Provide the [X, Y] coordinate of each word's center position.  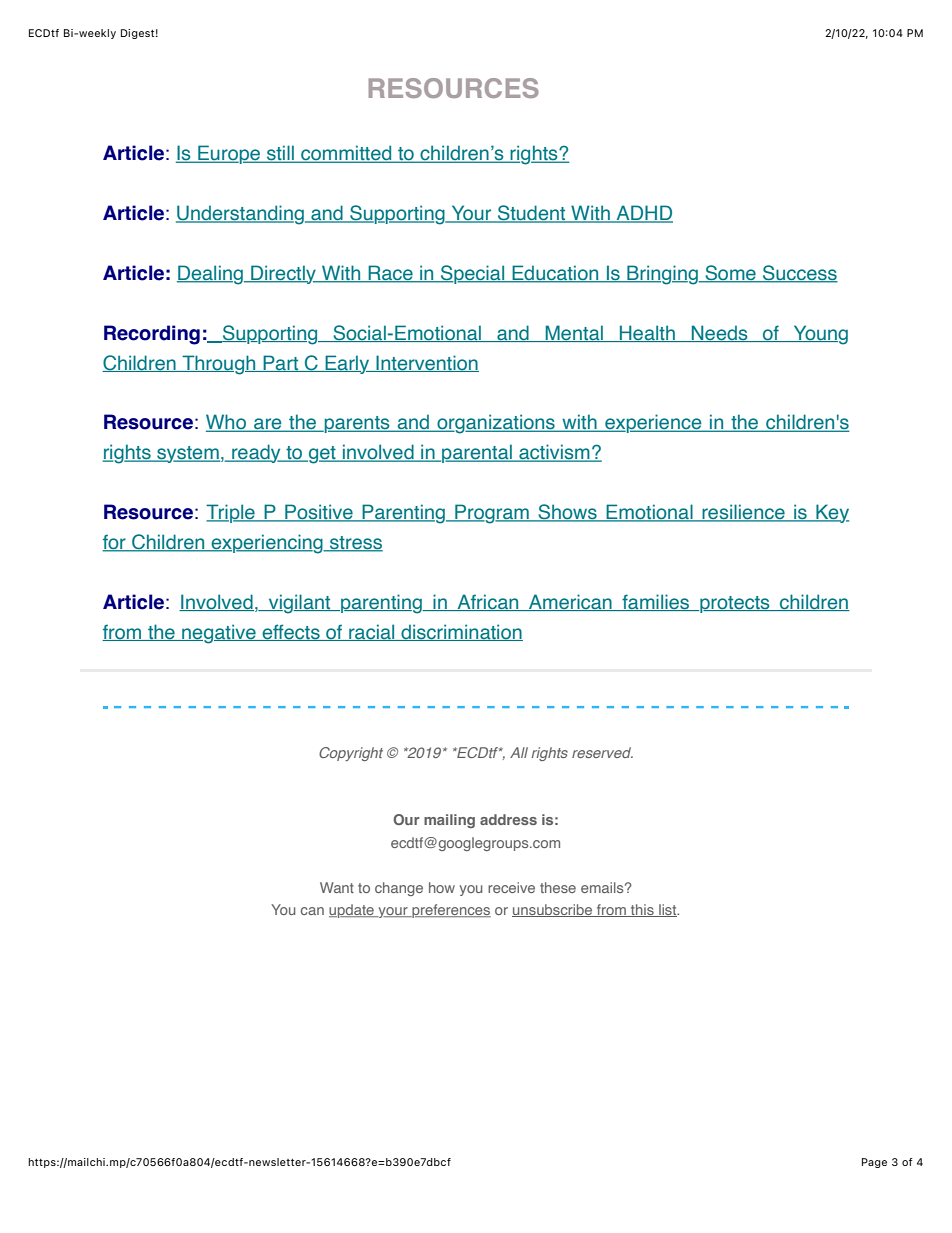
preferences [450, 911]
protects [735, 604]
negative [219, 634]
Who [227, 423]
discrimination [461, 632]
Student [532, 214]
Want [337, 887]
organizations [496, 424]
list [668, 910]
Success [799, 274]
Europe [229, 154]
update [352, 911]
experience [653, 423]
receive [511, 887]
